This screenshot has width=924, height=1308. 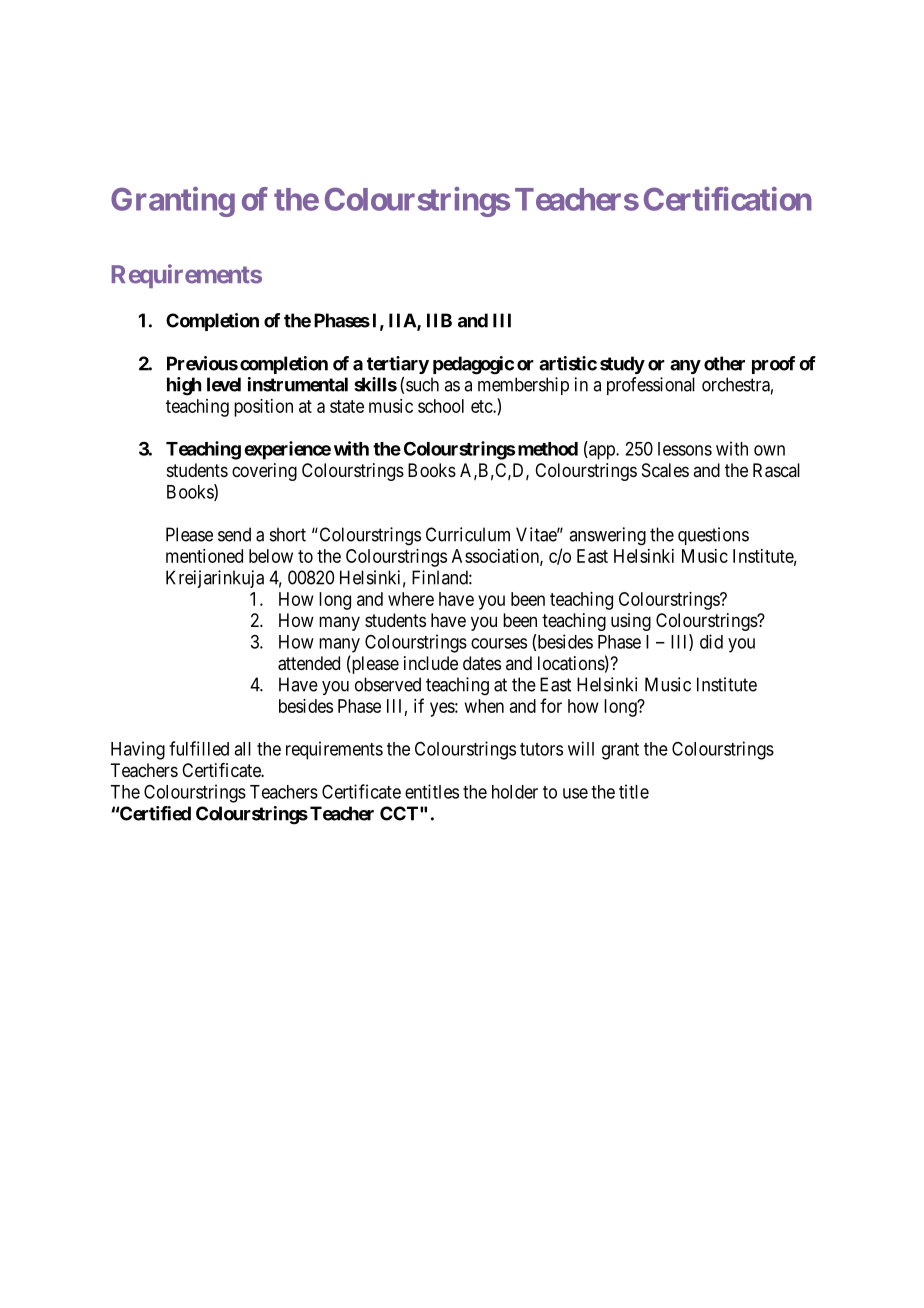 I want to click on school, so click(x=441, y=406).
